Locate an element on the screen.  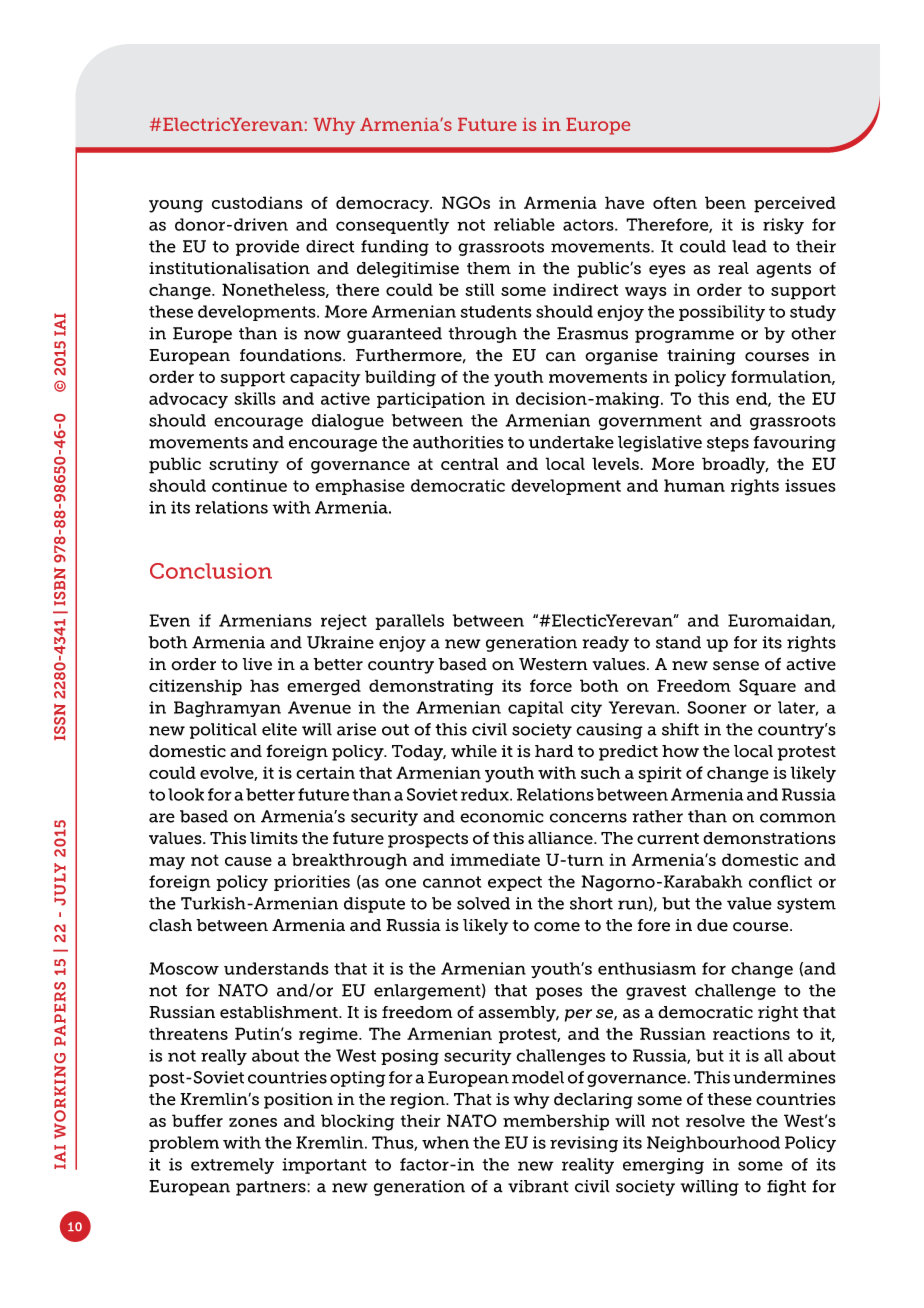
capital is located at coordinates (535, 709).
